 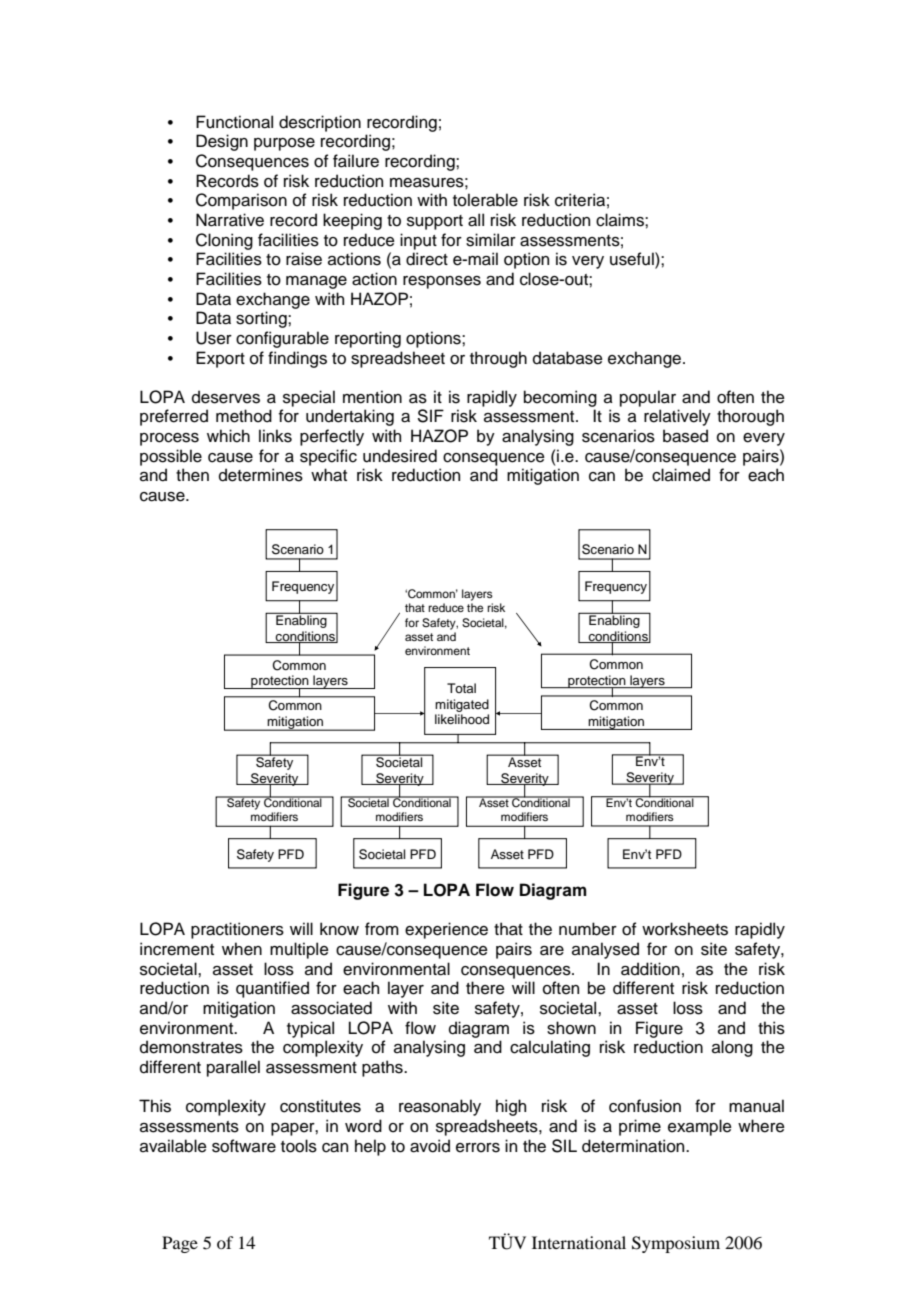 What do you see at coordinates (681, 475) in the document?
I see `claimed` at bounding box center [681, 475].
